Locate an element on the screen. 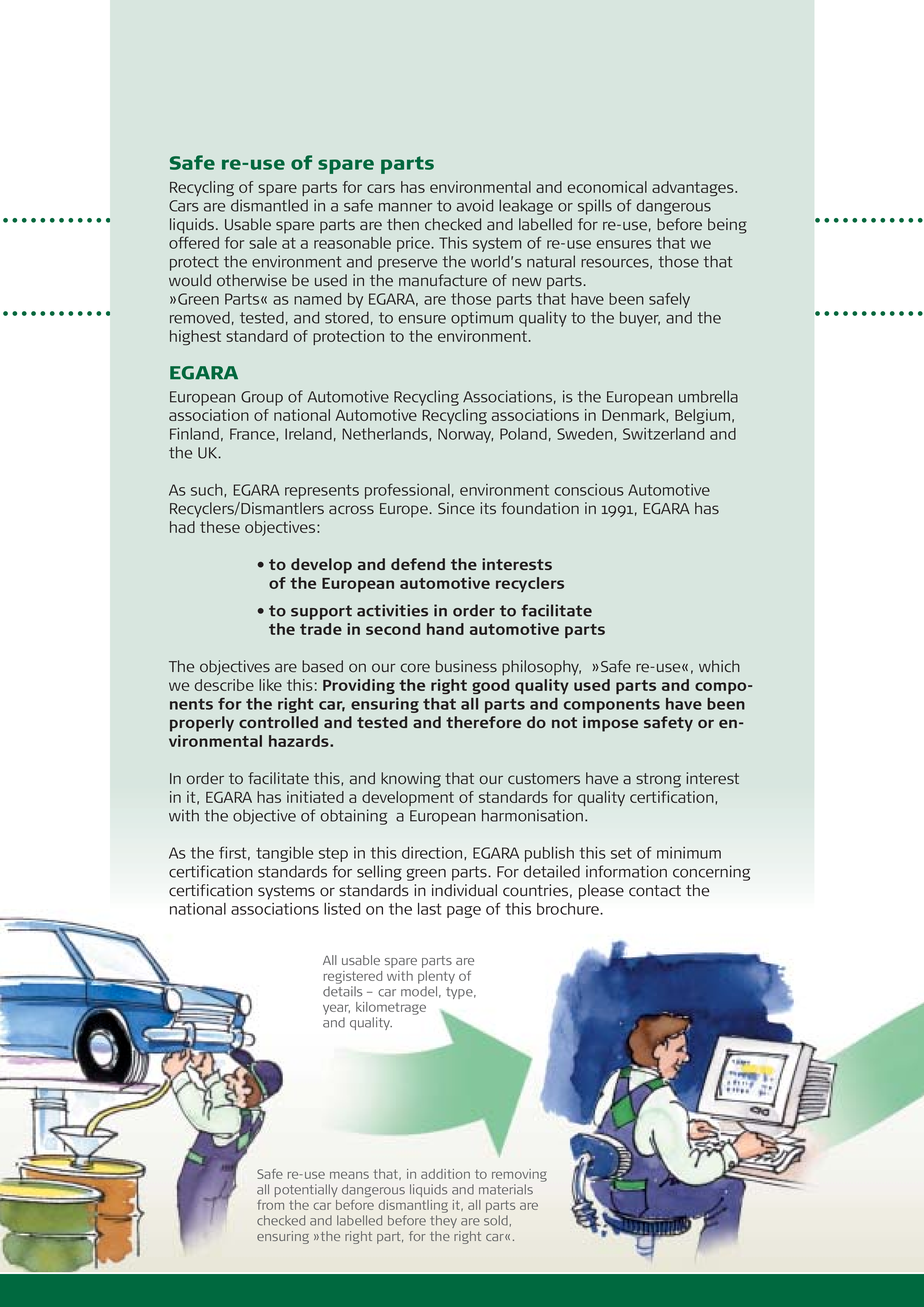 The height and width of the screenshot is (1307, 924). advantages is located at coordinates (694, 188).
